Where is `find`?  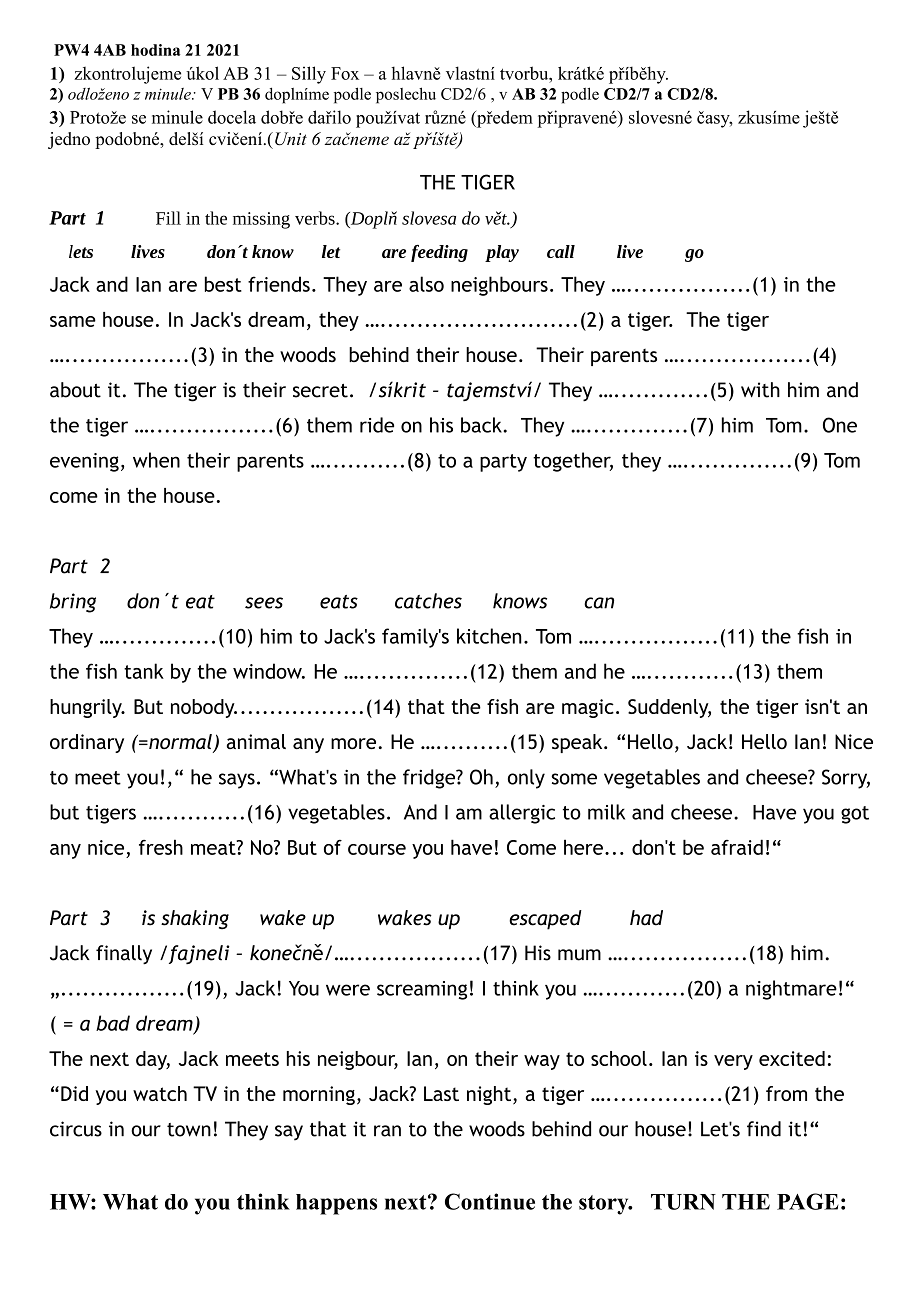 find is located at coordinates (764, 1129).
